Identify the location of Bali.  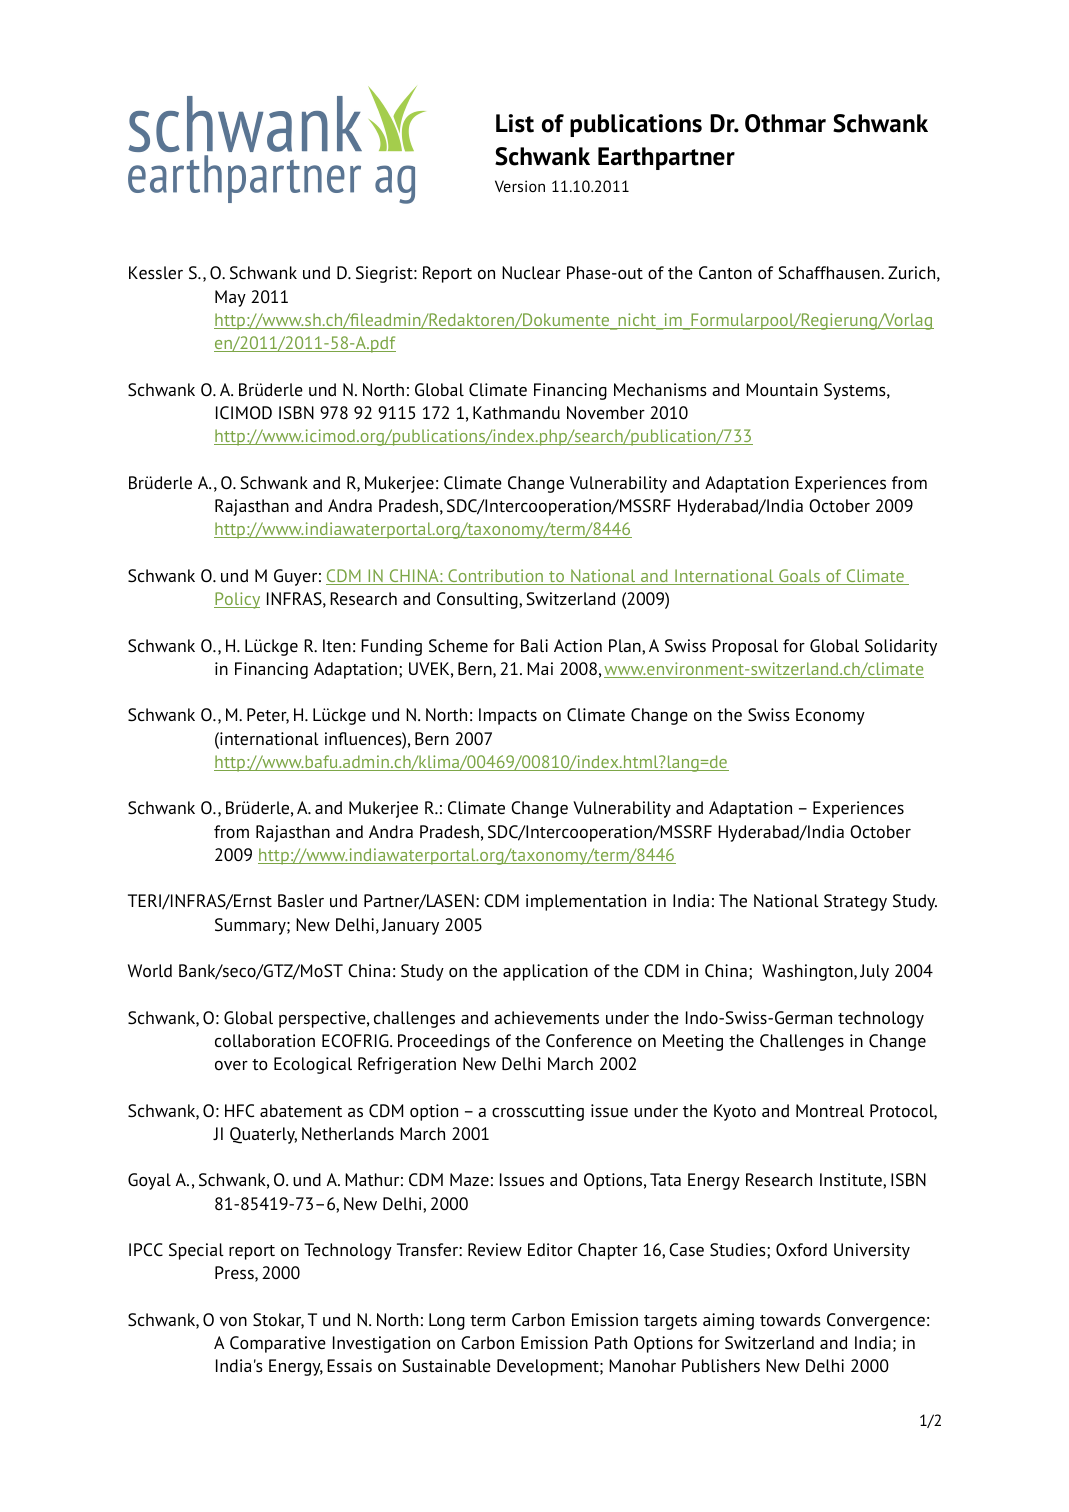
(534, 645).
